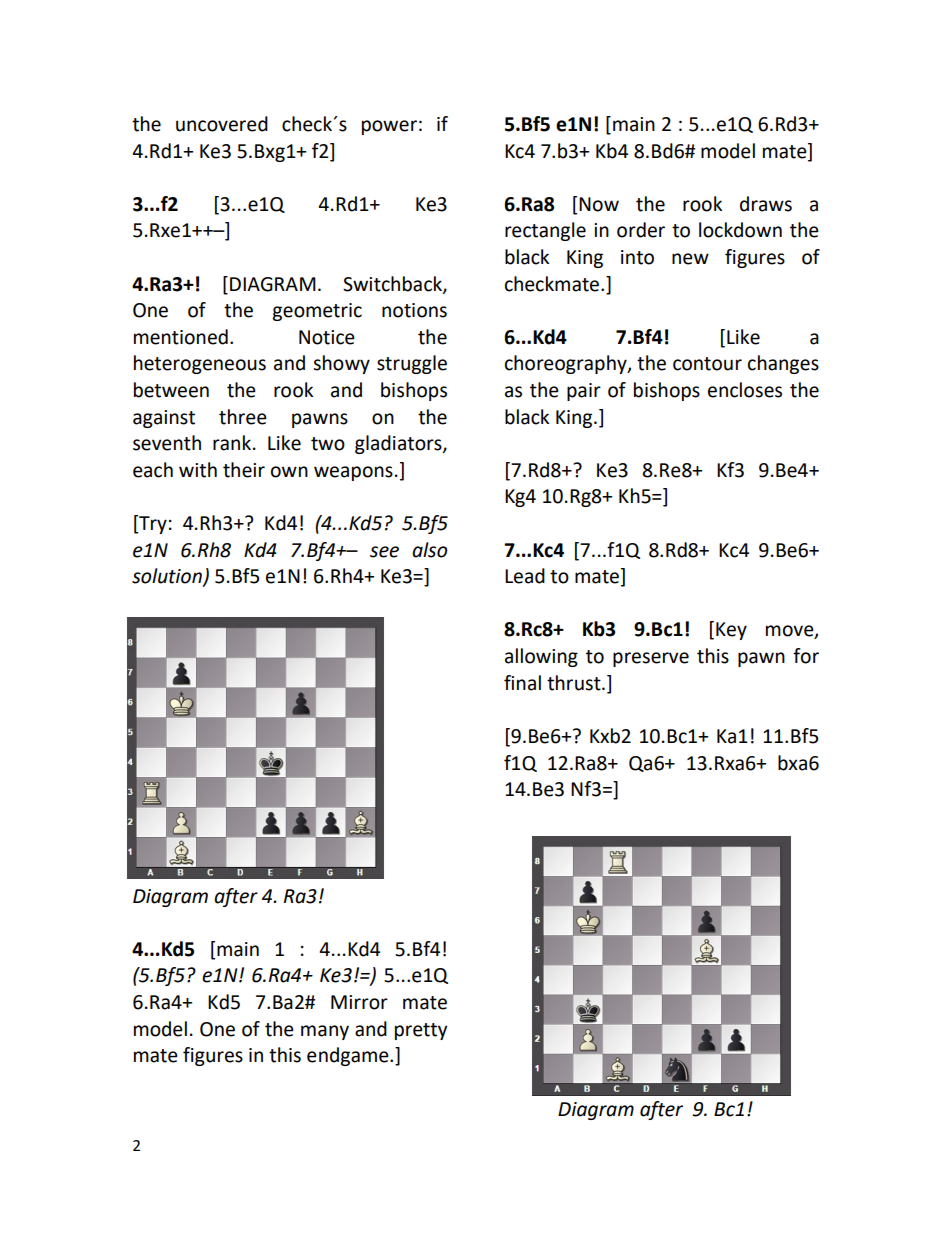 The image size is (952, 1233). Describe the element at coordinates (731, 631) in the document. I see `Key` at that location.
